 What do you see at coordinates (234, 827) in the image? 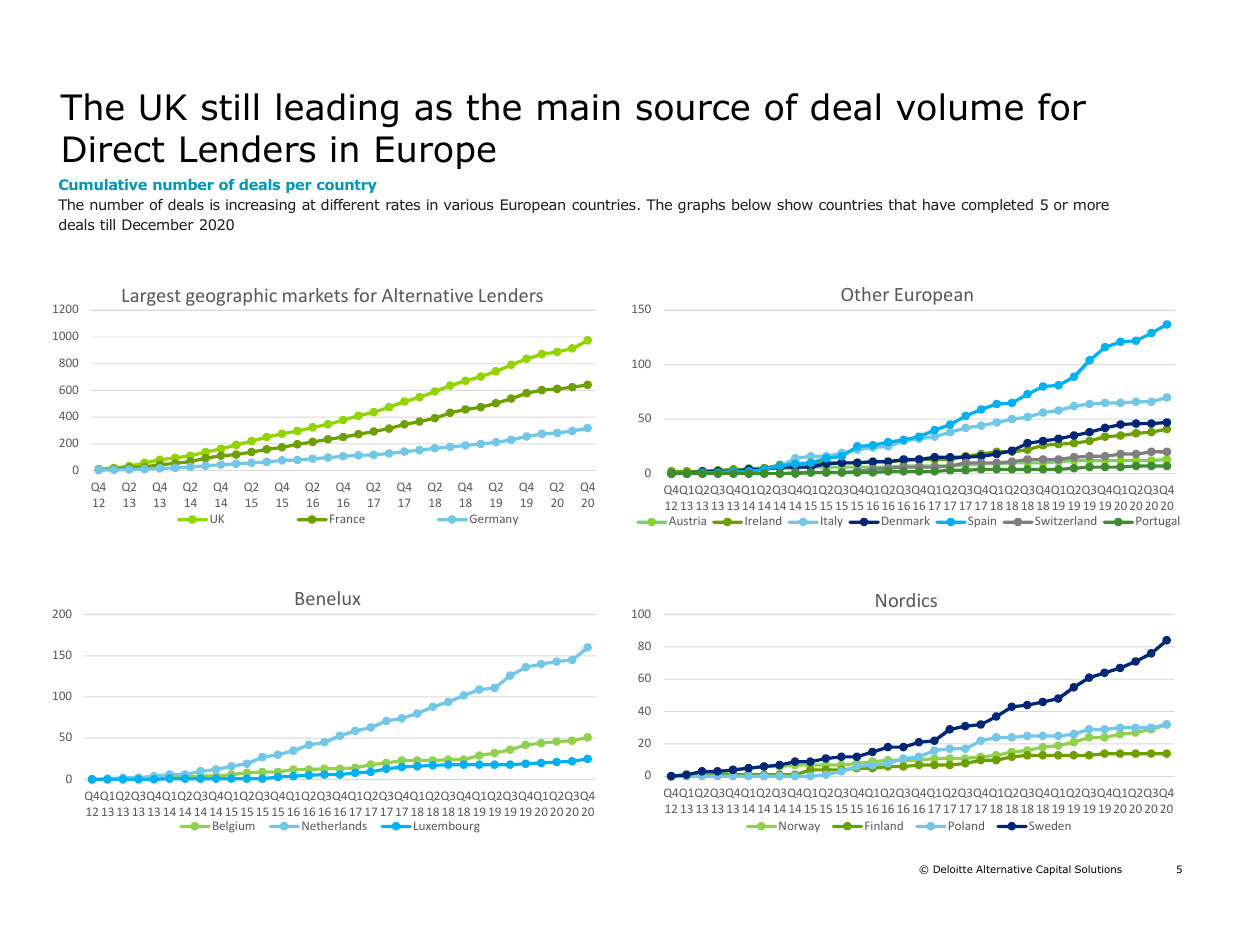
I see `Belgium` at bounding box center [234, 827].
